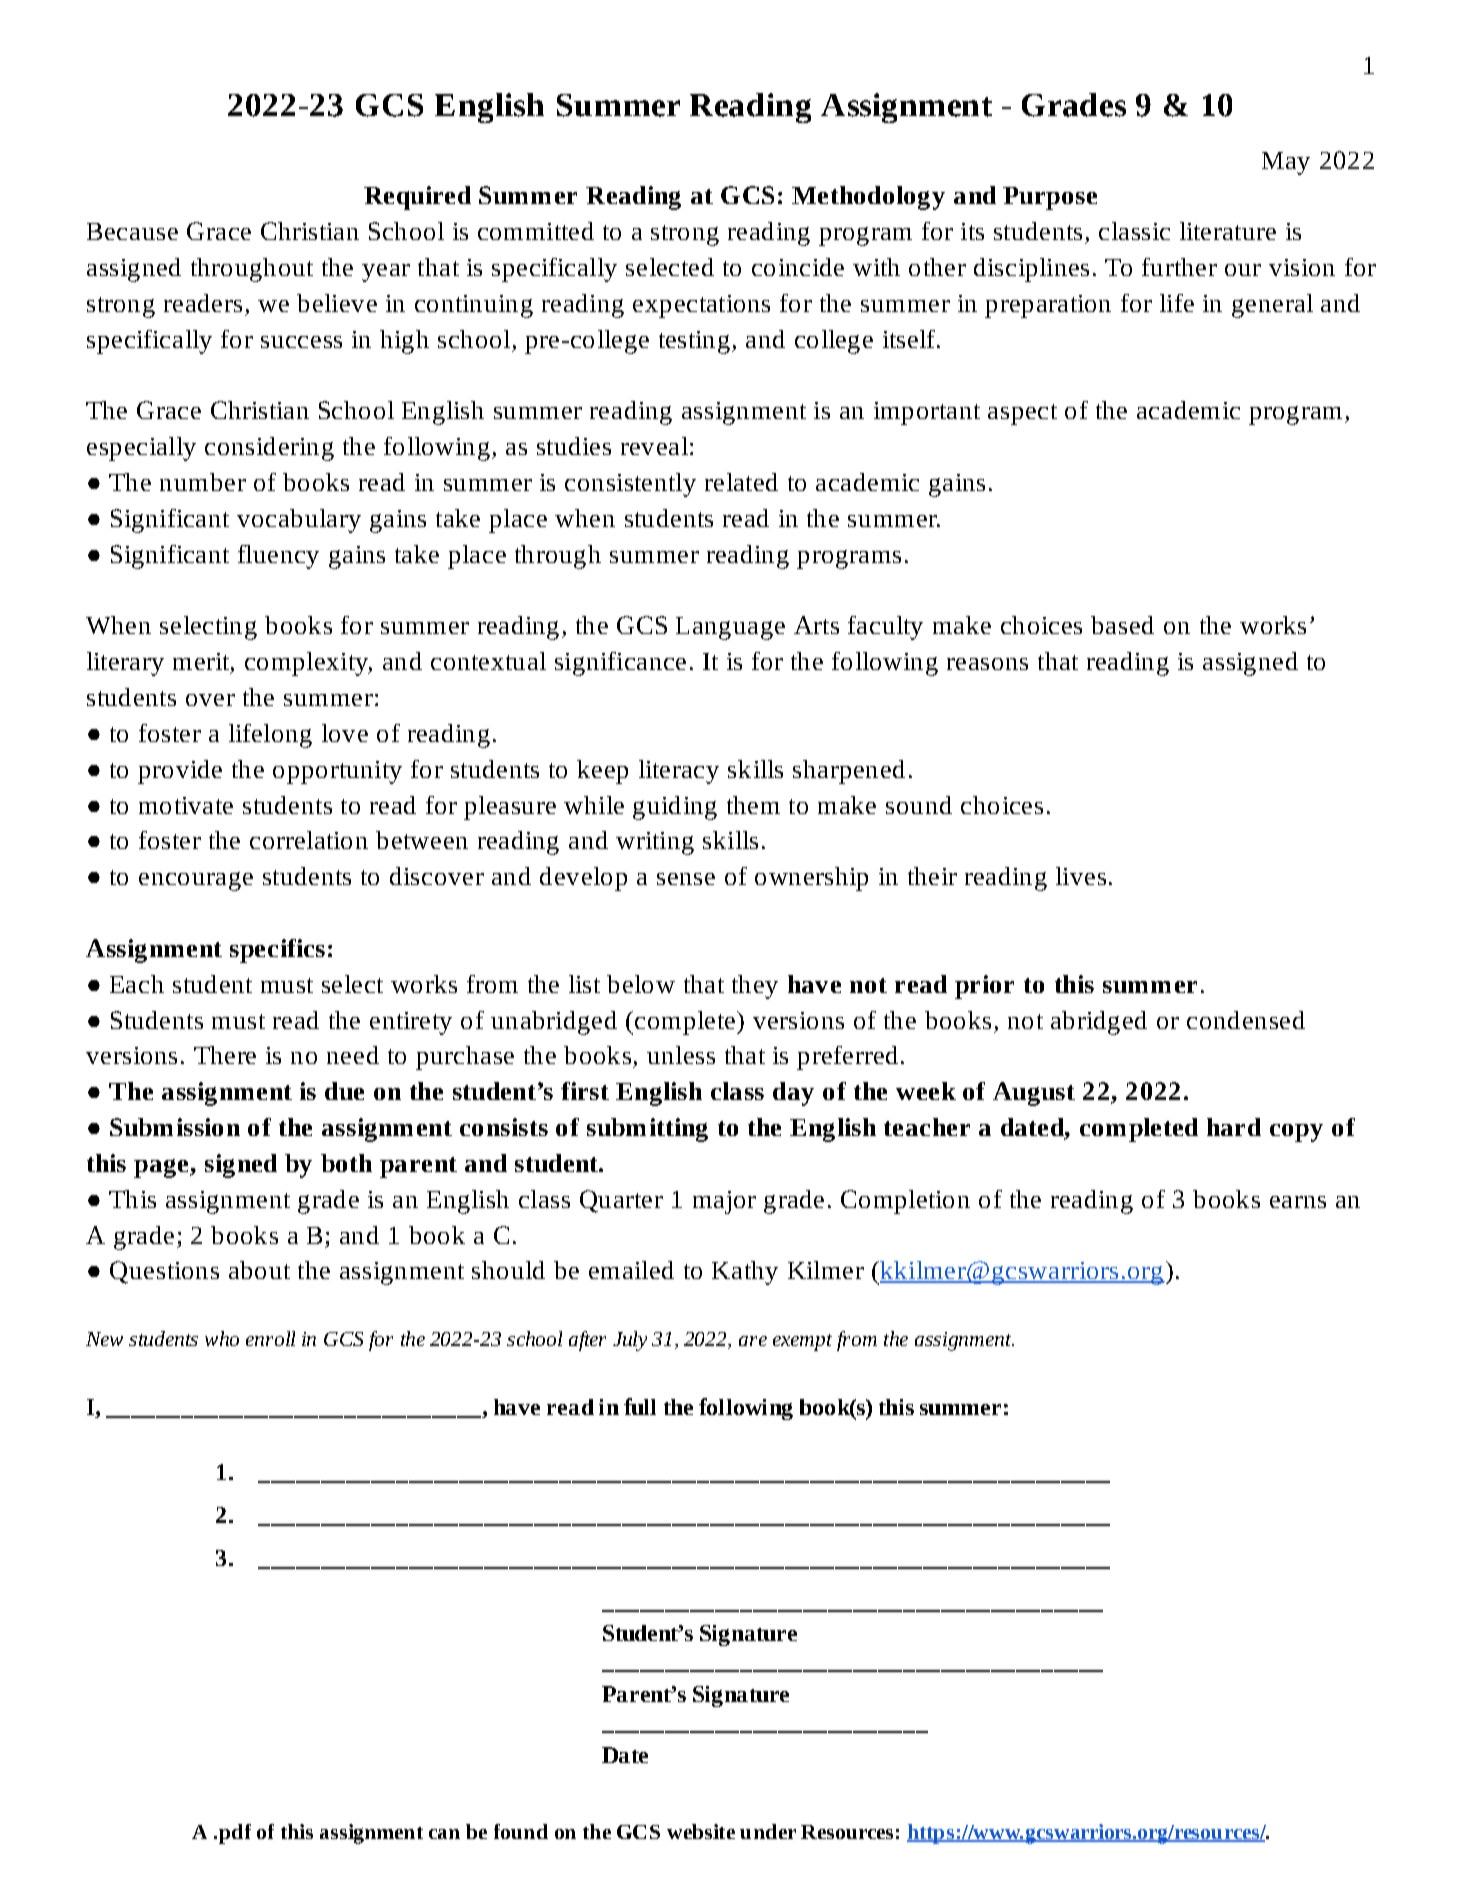  Describe the element at coordinates (132, 231) in the screenshot. I see `Because` at that location.
